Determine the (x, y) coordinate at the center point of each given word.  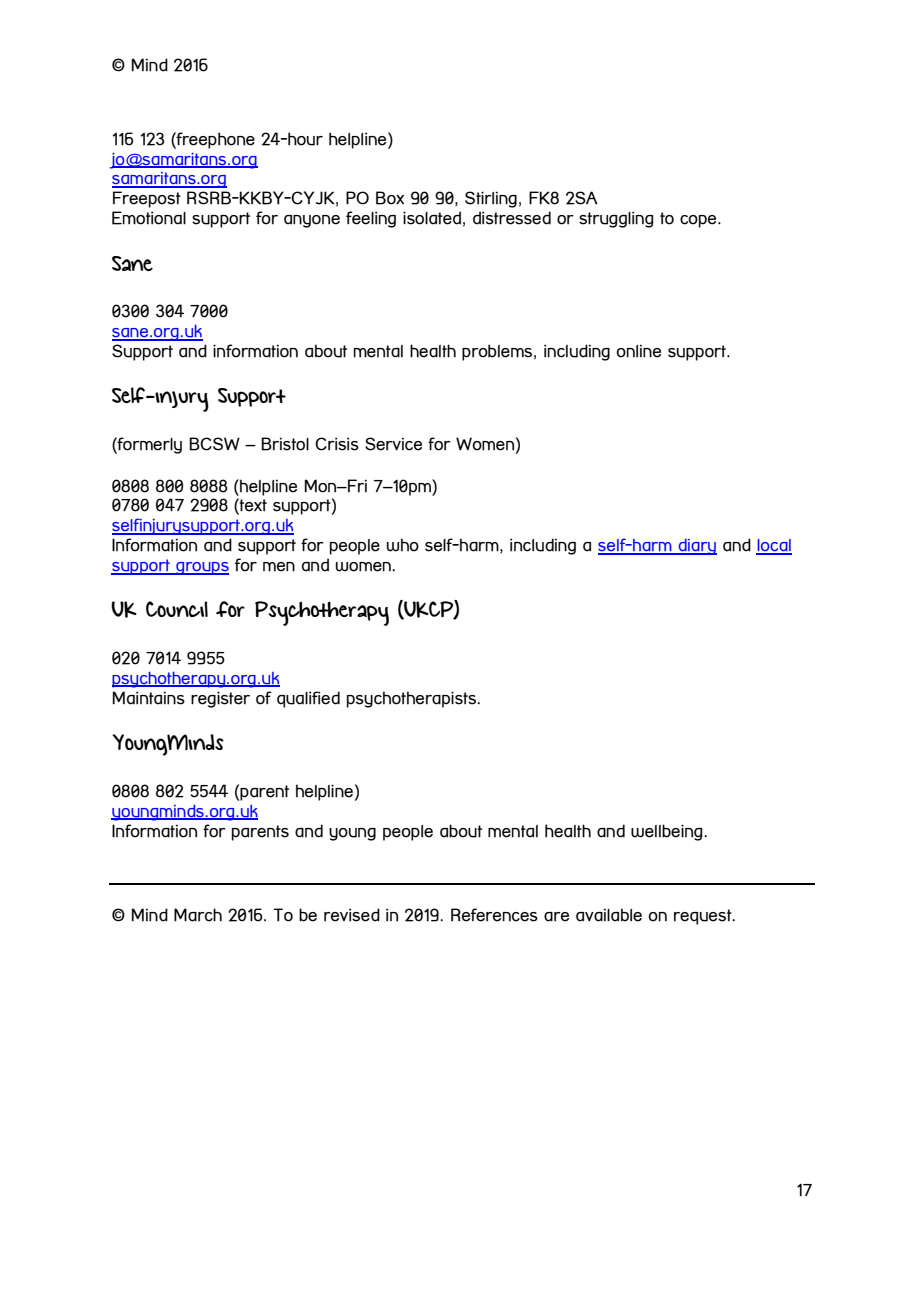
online (638, 351)
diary (696, 547)
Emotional (149, 218)
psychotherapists (412, 699)
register (220, 699)
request (704, 917)
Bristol (285, 444)
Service (393, 444)
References (494, 915)
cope (699, 221)
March (198, 915)
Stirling (491, 199)
